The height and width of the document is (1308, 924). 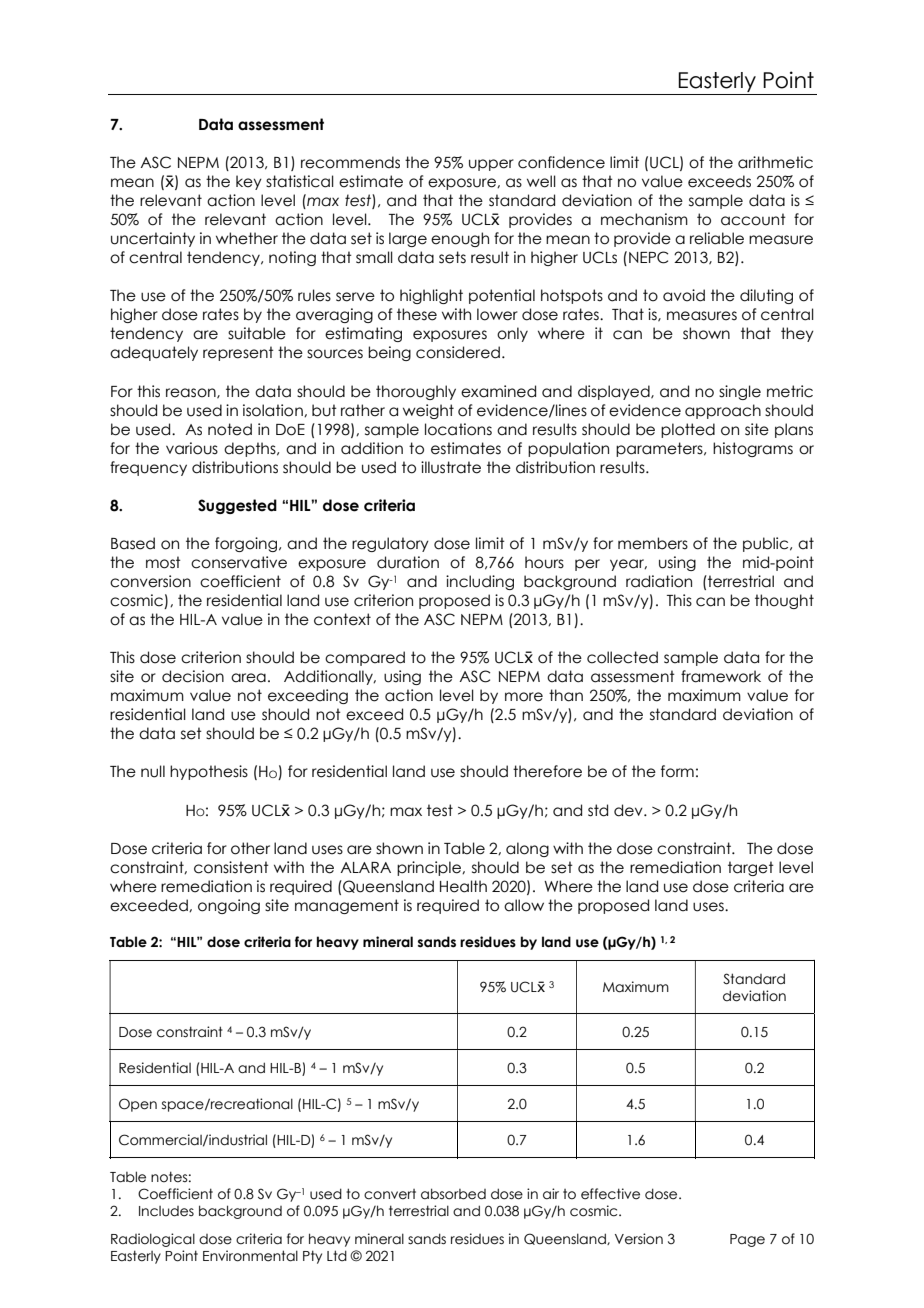 What do you see at coordinates (453, 1194) in the document?
I see `absorbed` at bounding box center [453, 1194].
